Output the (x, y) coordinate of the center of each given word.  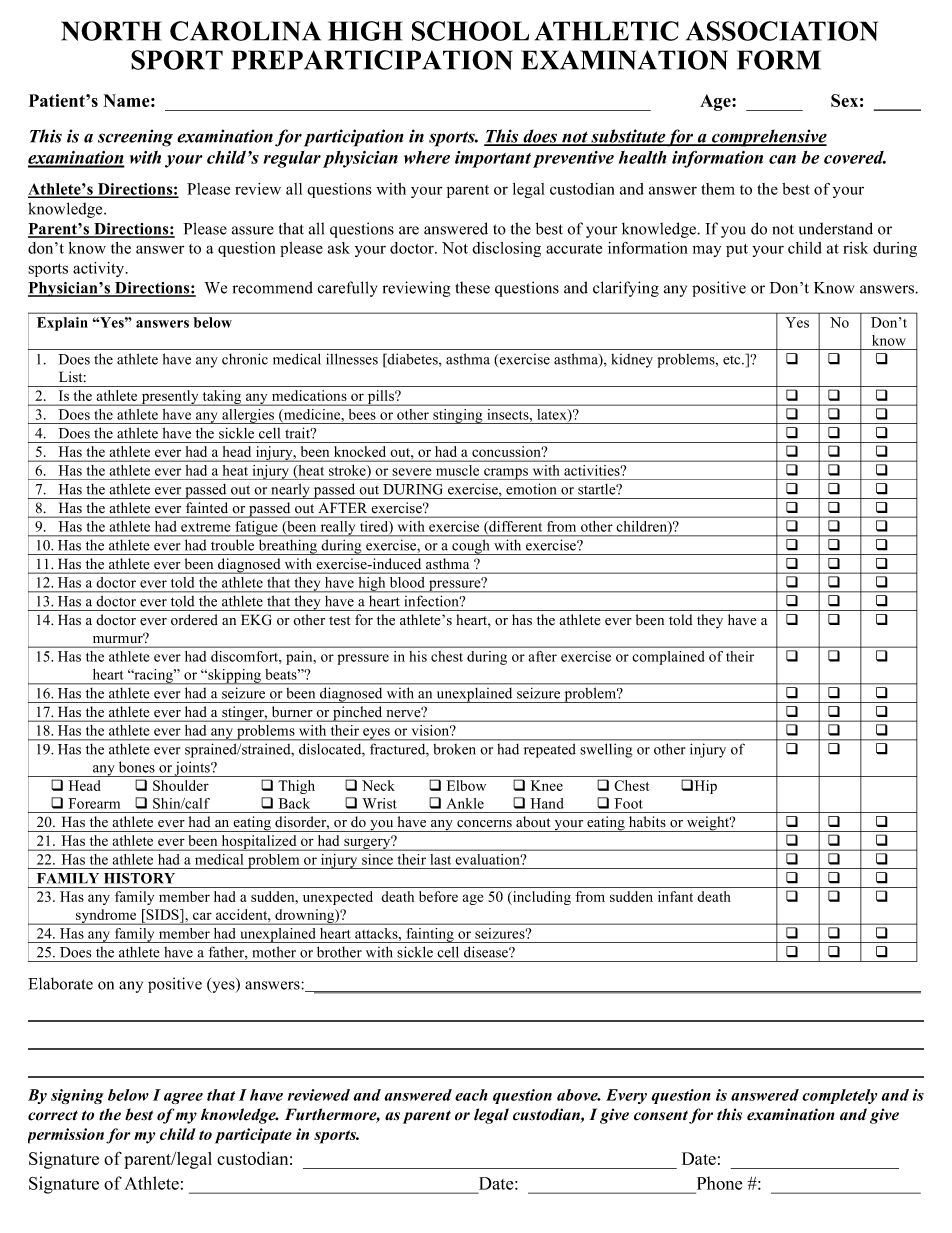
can (782, 159)
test (339, 621)
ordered (194, 620)
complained (668, 658)
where (427, 157)
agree (183, 1098)
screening (135, 138)
